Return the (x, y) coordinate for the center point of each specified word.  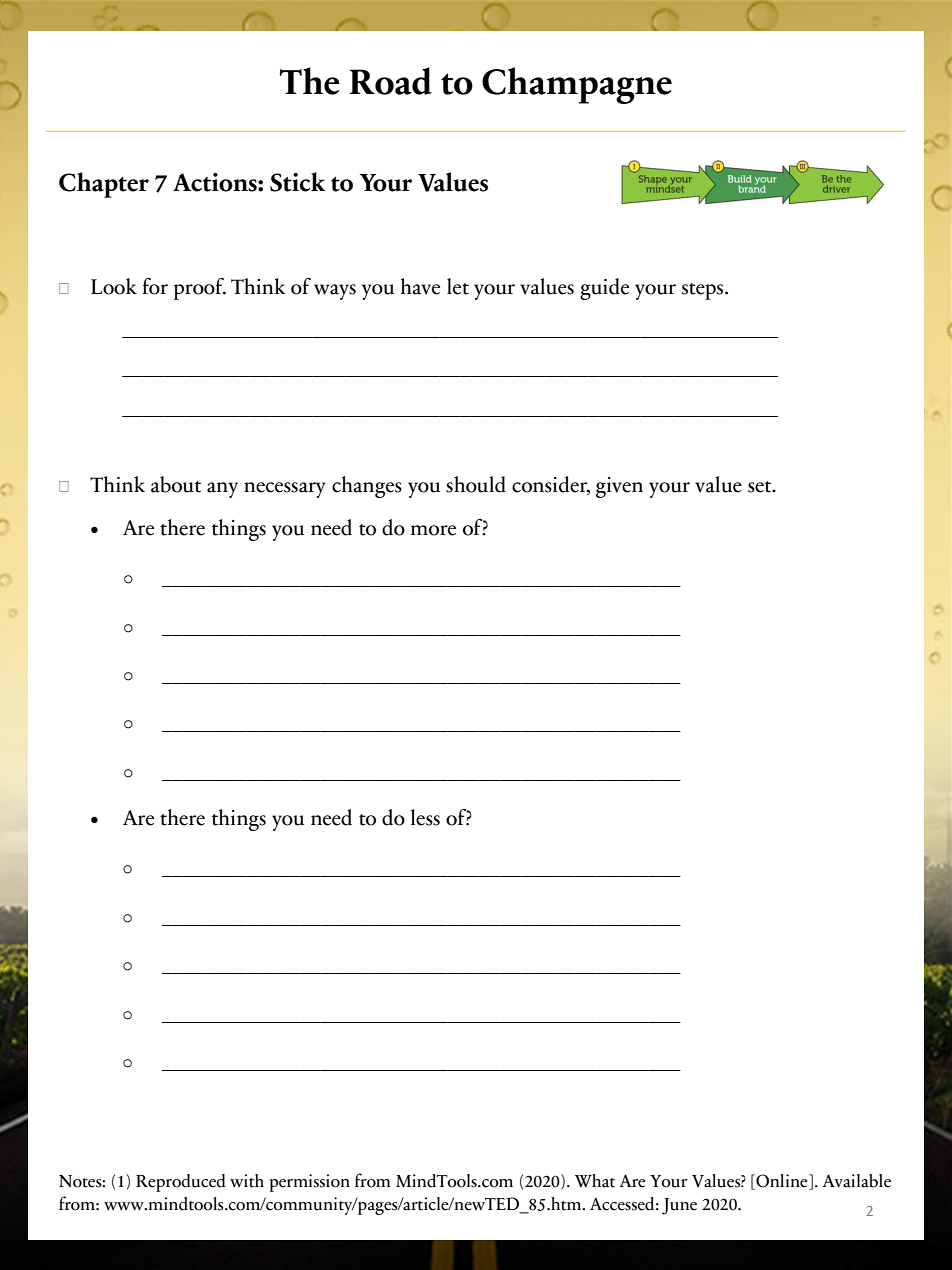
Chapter (104, 185)
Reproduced (181, 1183)
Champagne (577, 85)
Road (390, 81)
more (433, 530)
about (176, 484)
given (619, 487)
